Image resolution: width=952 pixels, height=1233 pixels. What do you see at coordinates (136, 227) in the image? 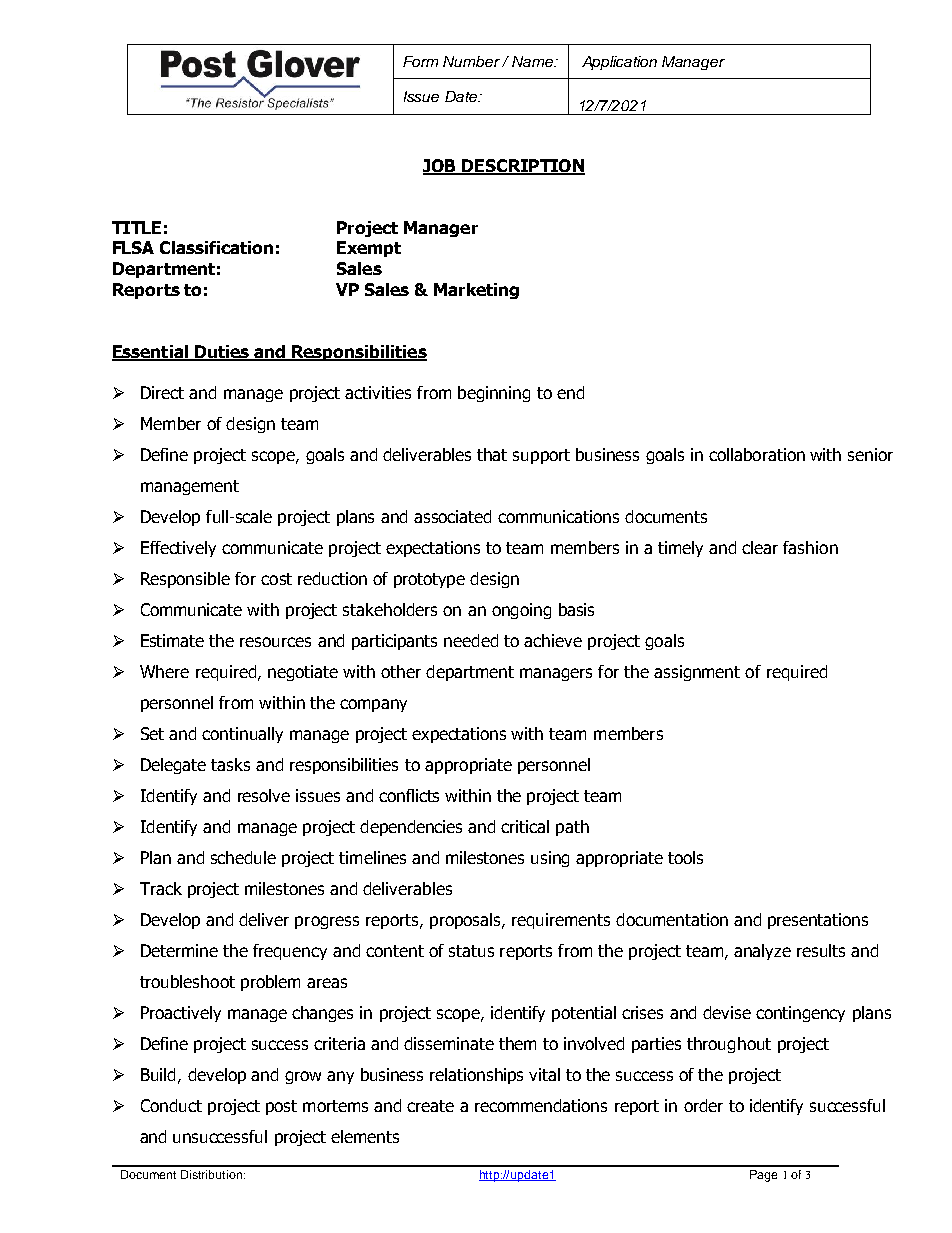
I see `TITLE` at bounding box center [136, 227].
